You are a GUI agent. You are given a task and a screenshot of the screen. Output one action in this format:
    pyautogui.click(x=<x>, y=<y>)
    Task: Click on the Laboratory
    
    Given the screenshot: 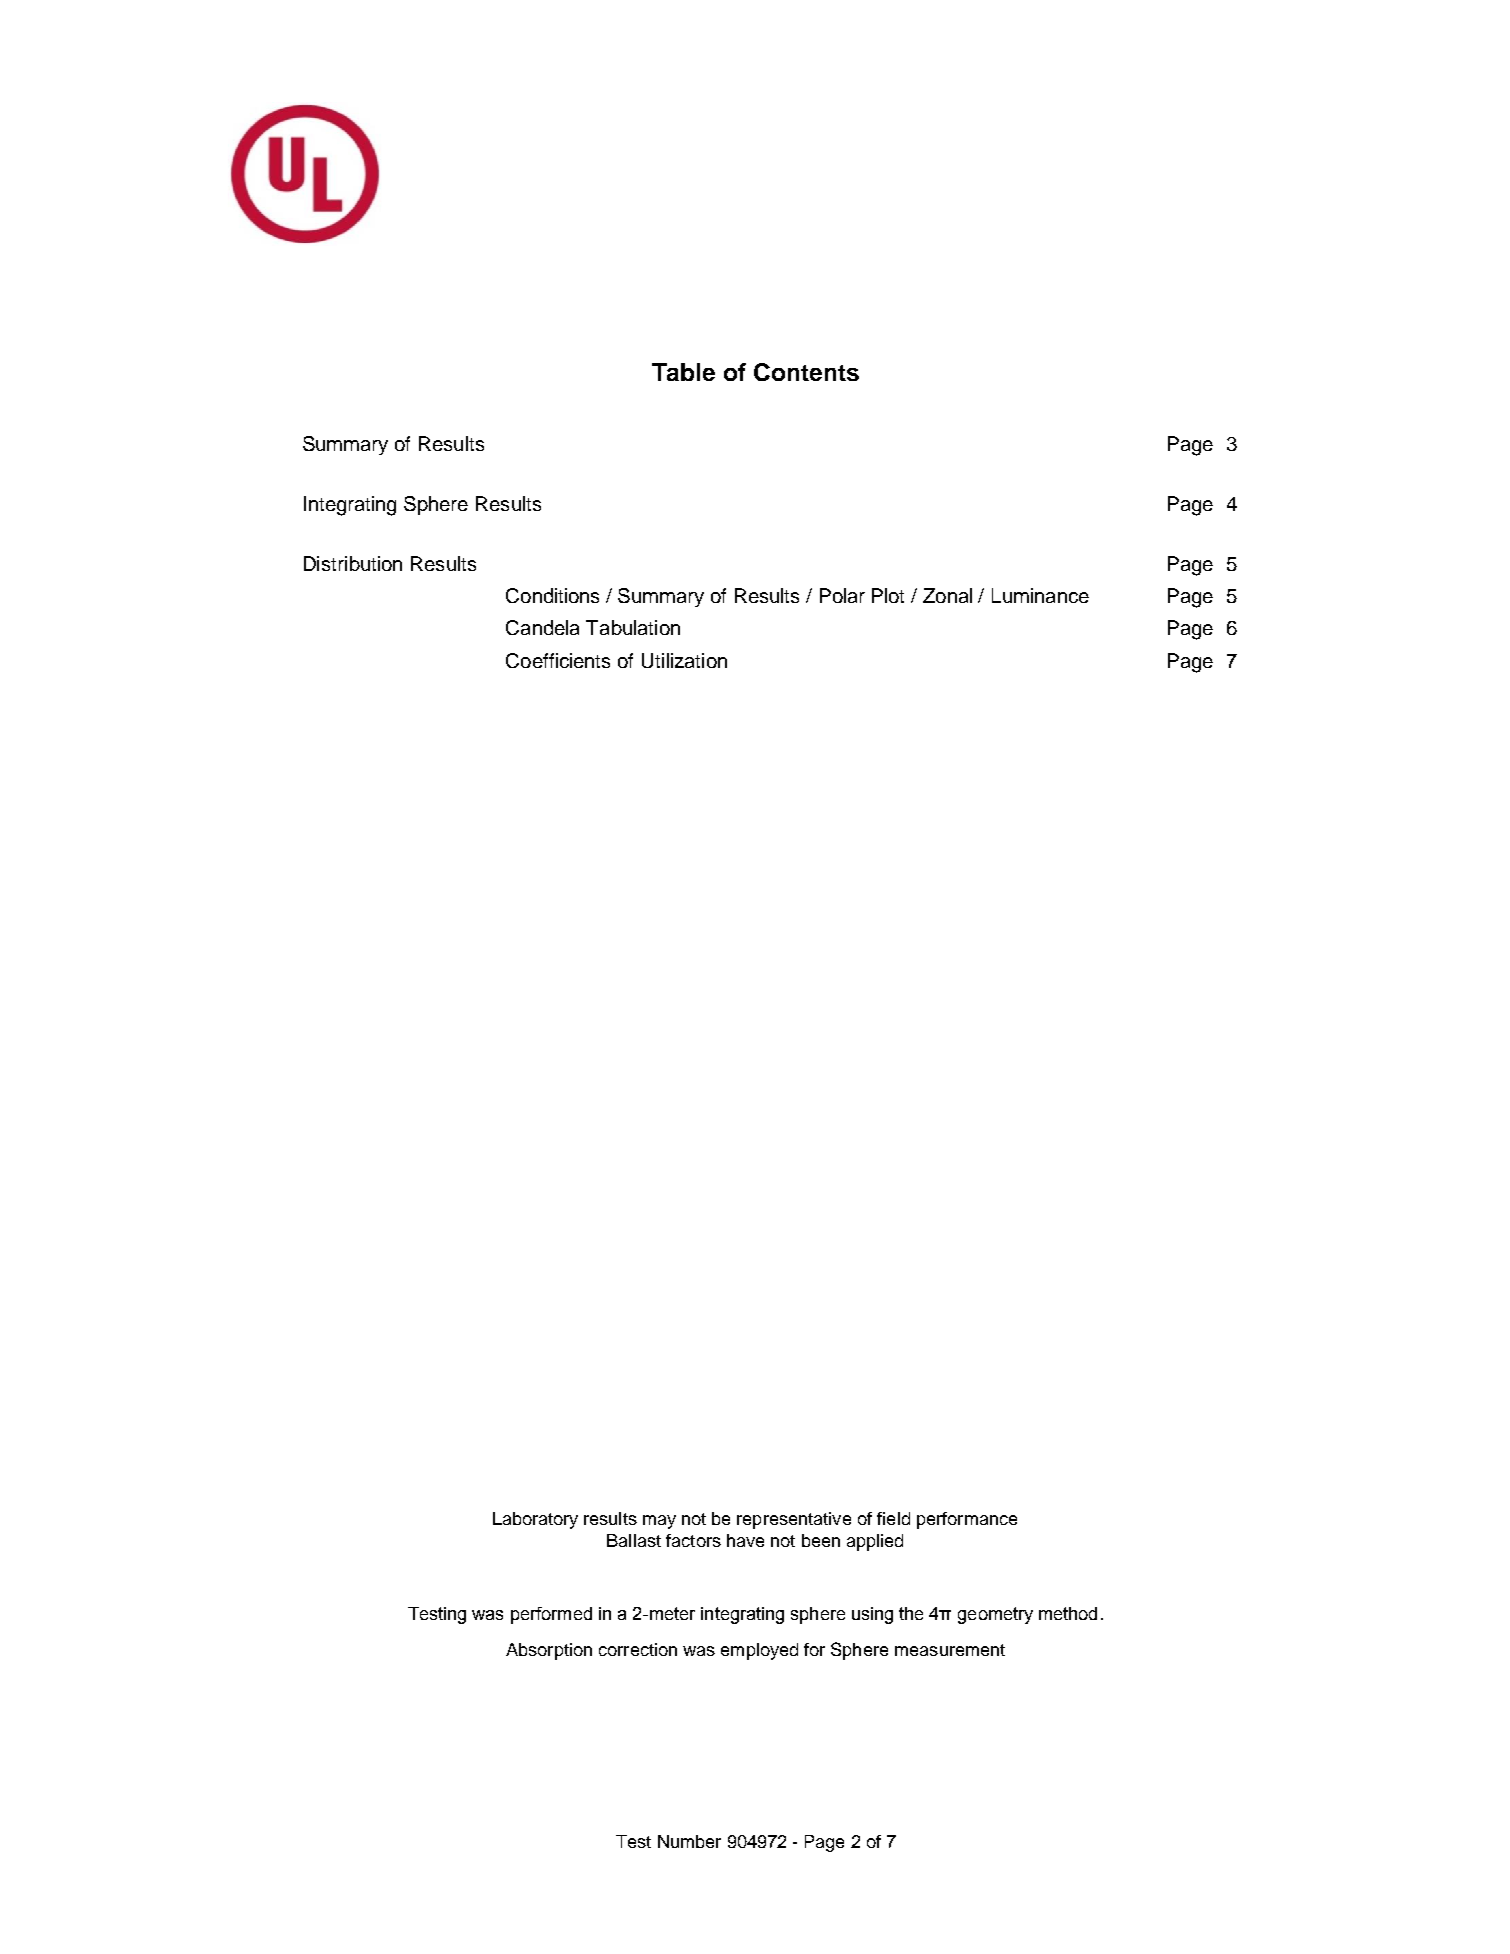 What is the action you would take?
    pyautogui.click(x=535, y=1520)
